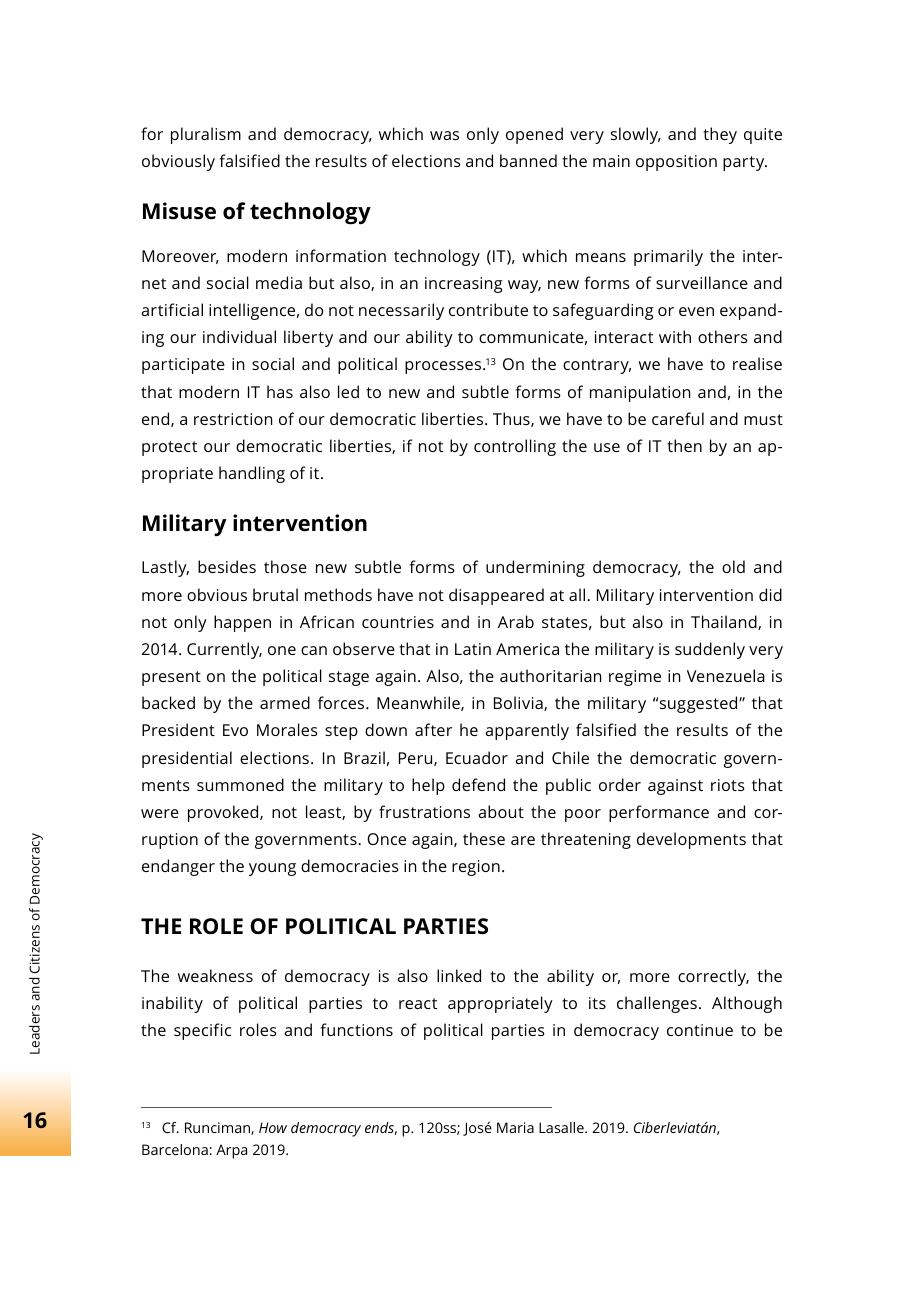 The width and height of the screenshot is (924, 1304). What do you see at coordinates (233, 419) in the screenshot?
I see `restriction` at bounding box center [233, 419].
